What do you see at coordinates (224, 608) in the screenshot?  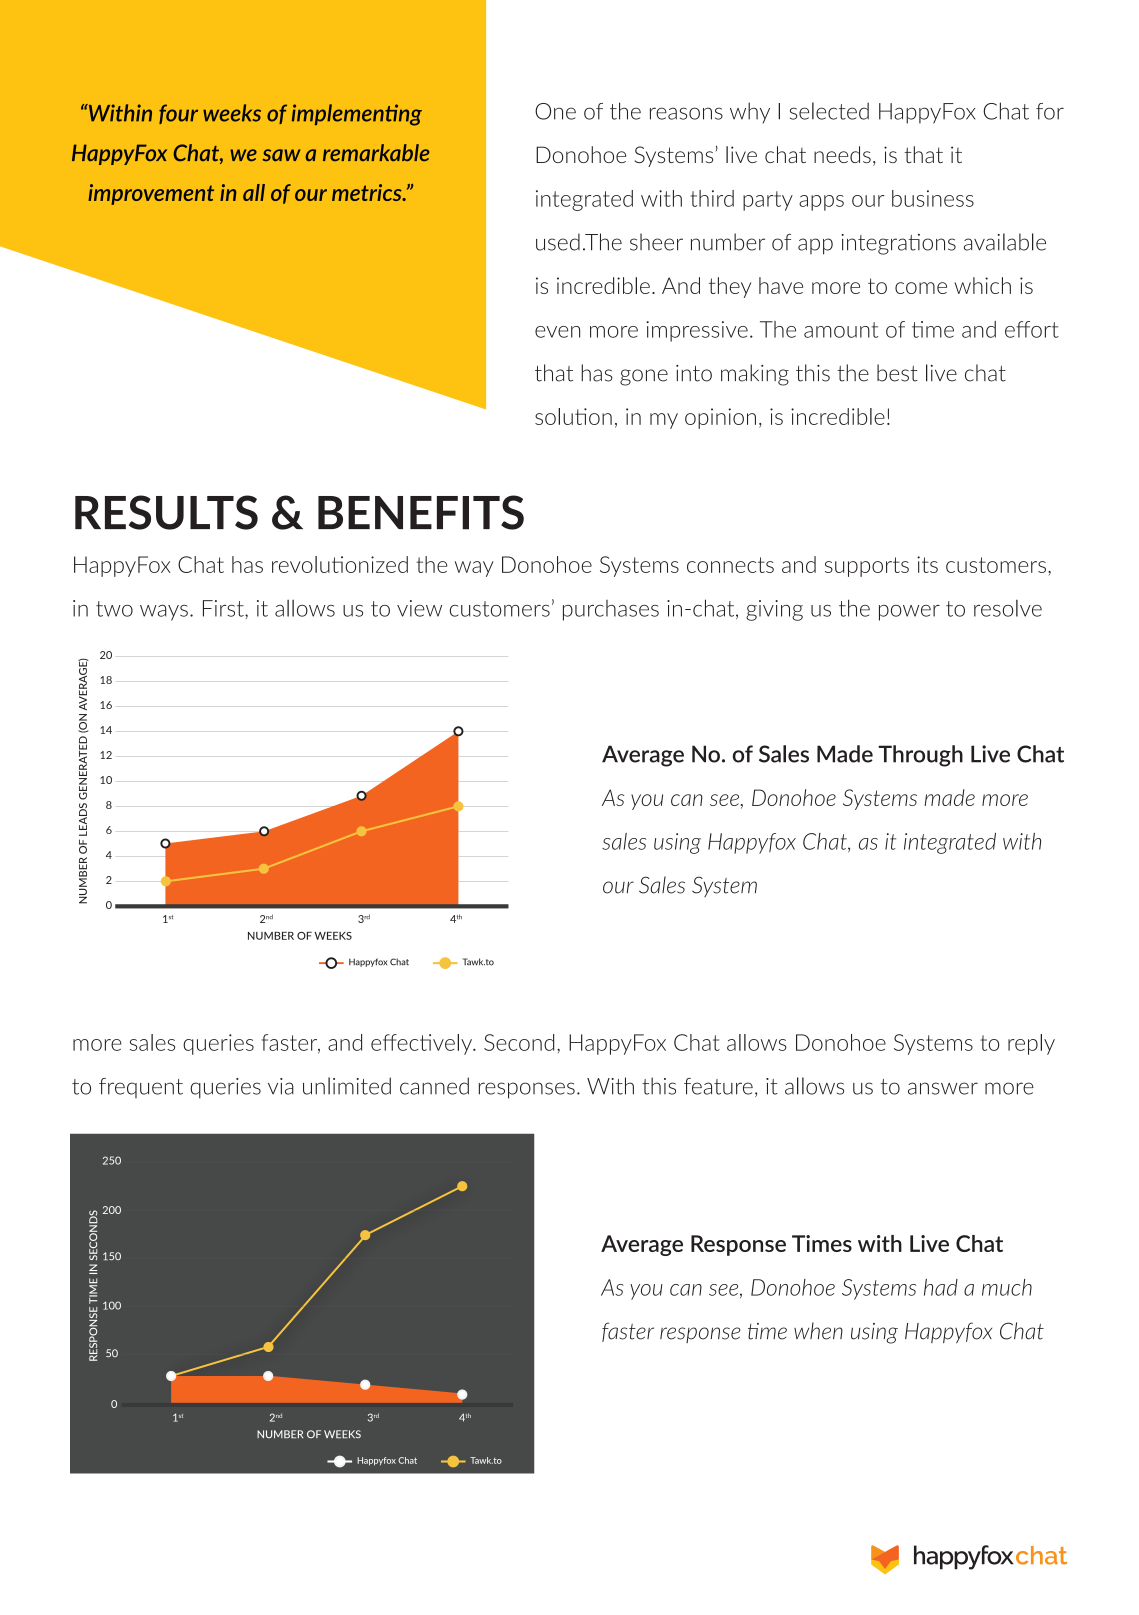 I see `First` at bounding box center [224, 608].
